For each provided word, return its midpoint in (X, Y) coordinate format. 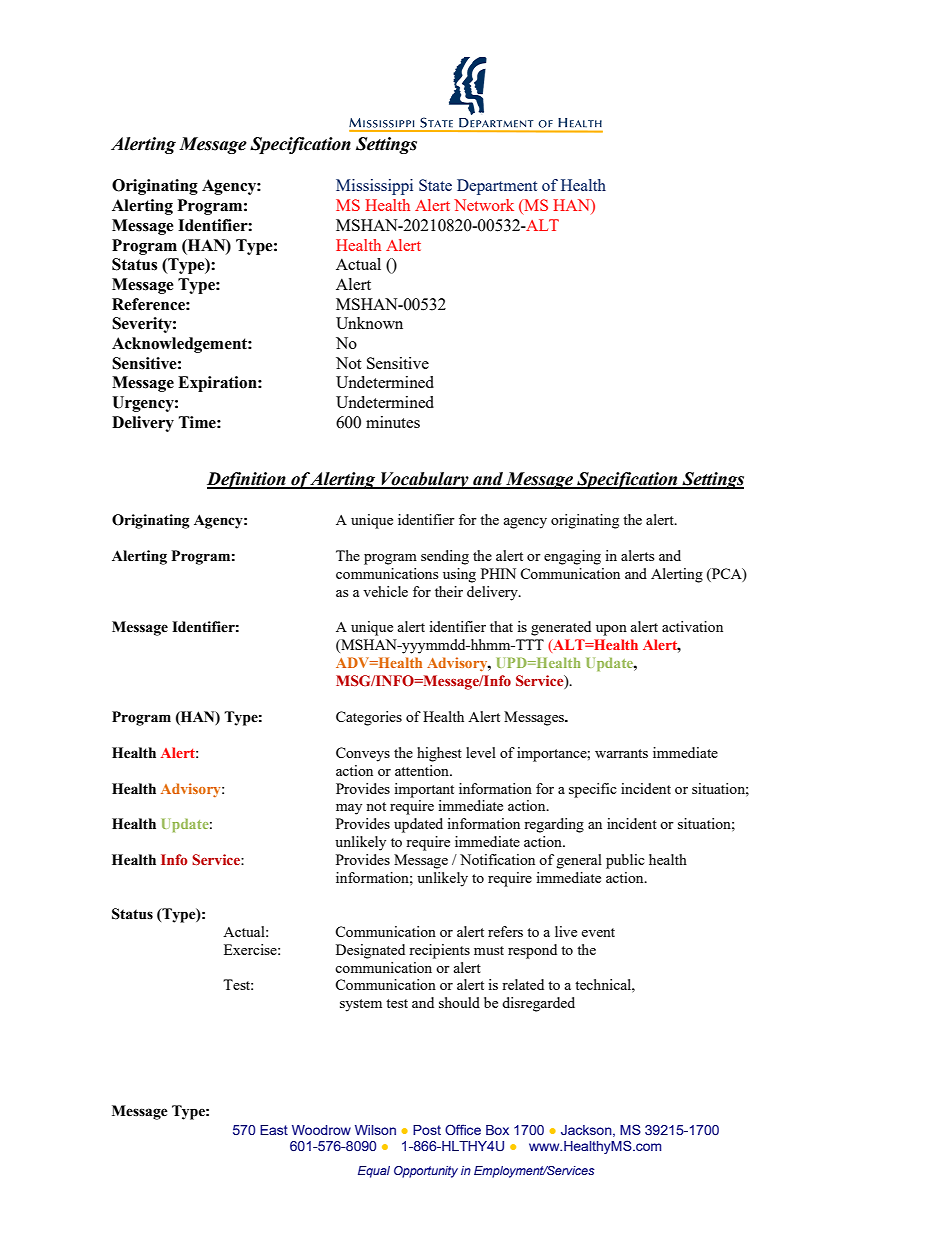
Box (497, 1130)
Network (484, 205)
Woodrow (321, 1130)
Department (497, 187)
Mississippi (374, 187)
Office (463, 1129)
